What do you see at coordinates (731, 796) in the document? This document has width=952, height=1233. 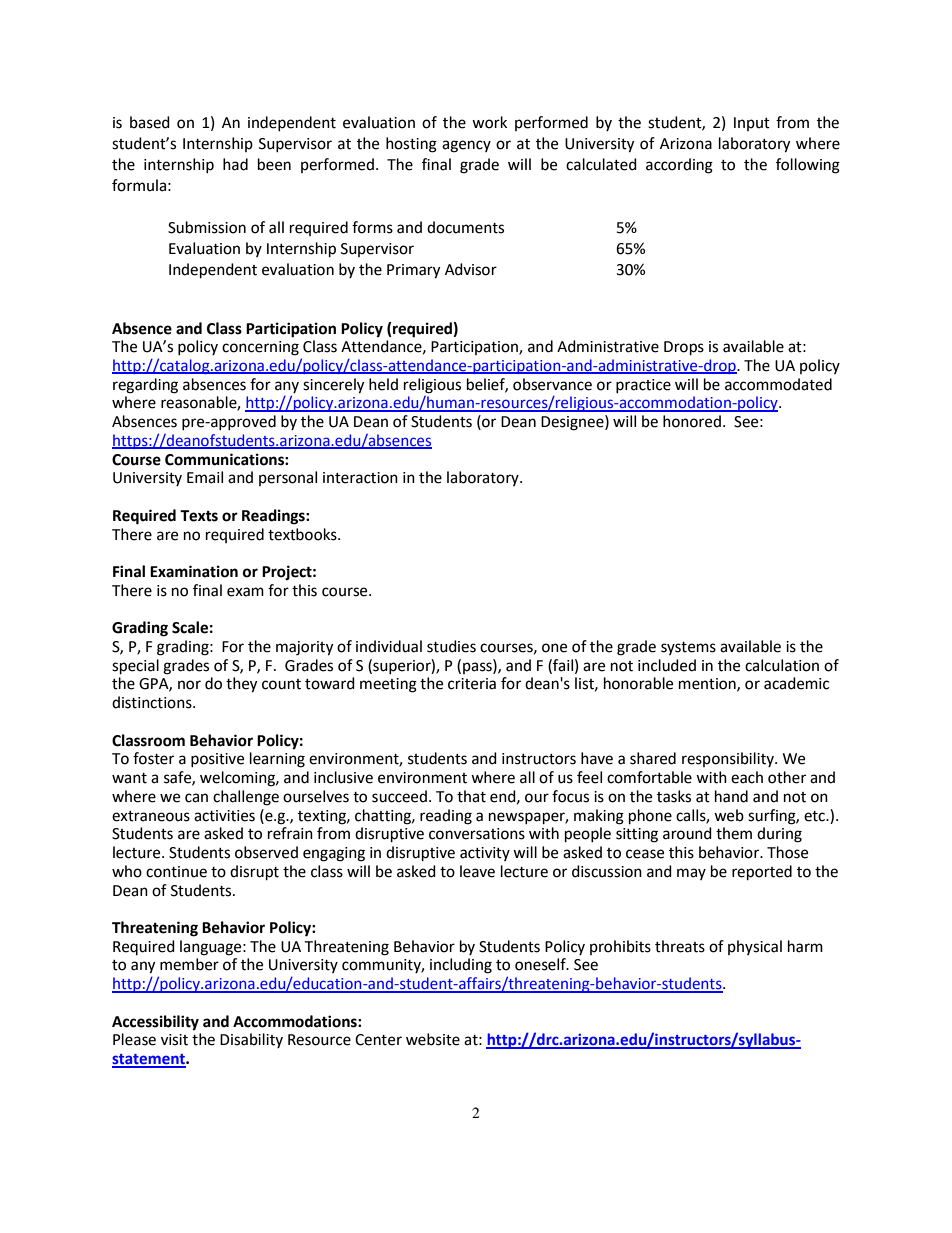 I see `hand` at bounding box center [731, 796].
